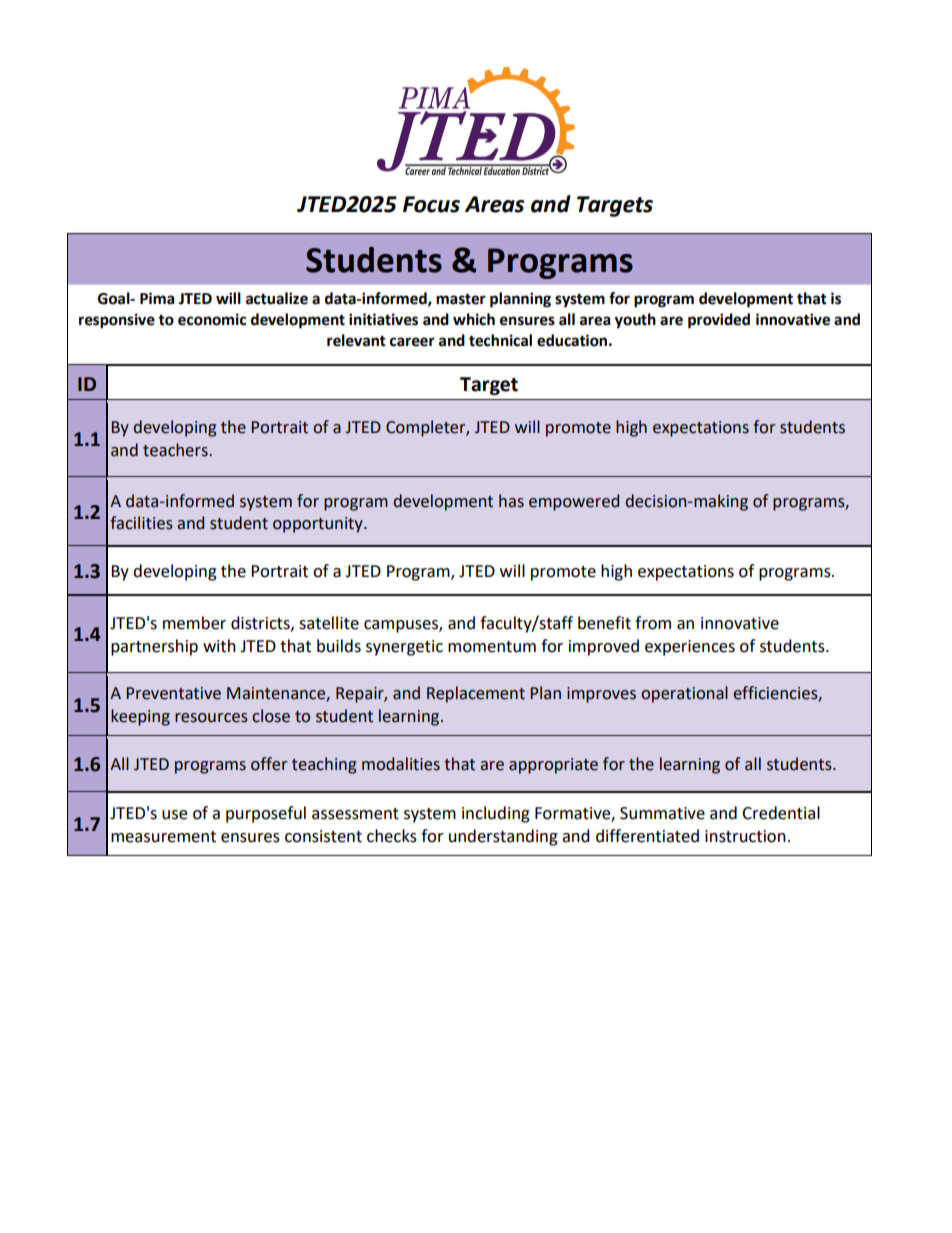 The height and width of the page is (1233, 952). Describe the element at coordinates (719, 321) in the page. I see `provided` at that location.
